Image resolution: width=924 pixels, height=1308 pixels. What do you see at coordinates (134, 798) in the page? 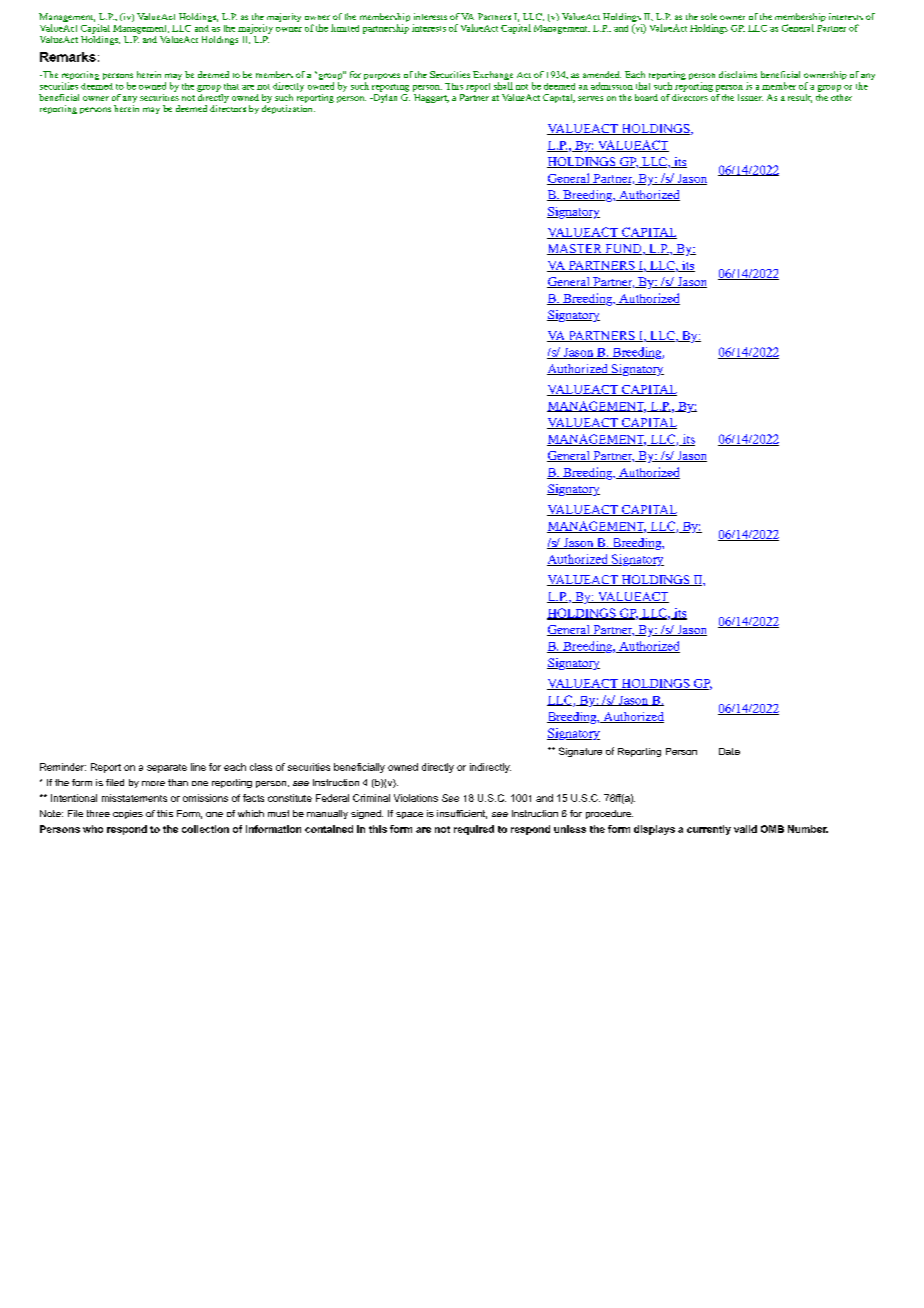
I see `misstatements` at bounding box center [134, 798].
